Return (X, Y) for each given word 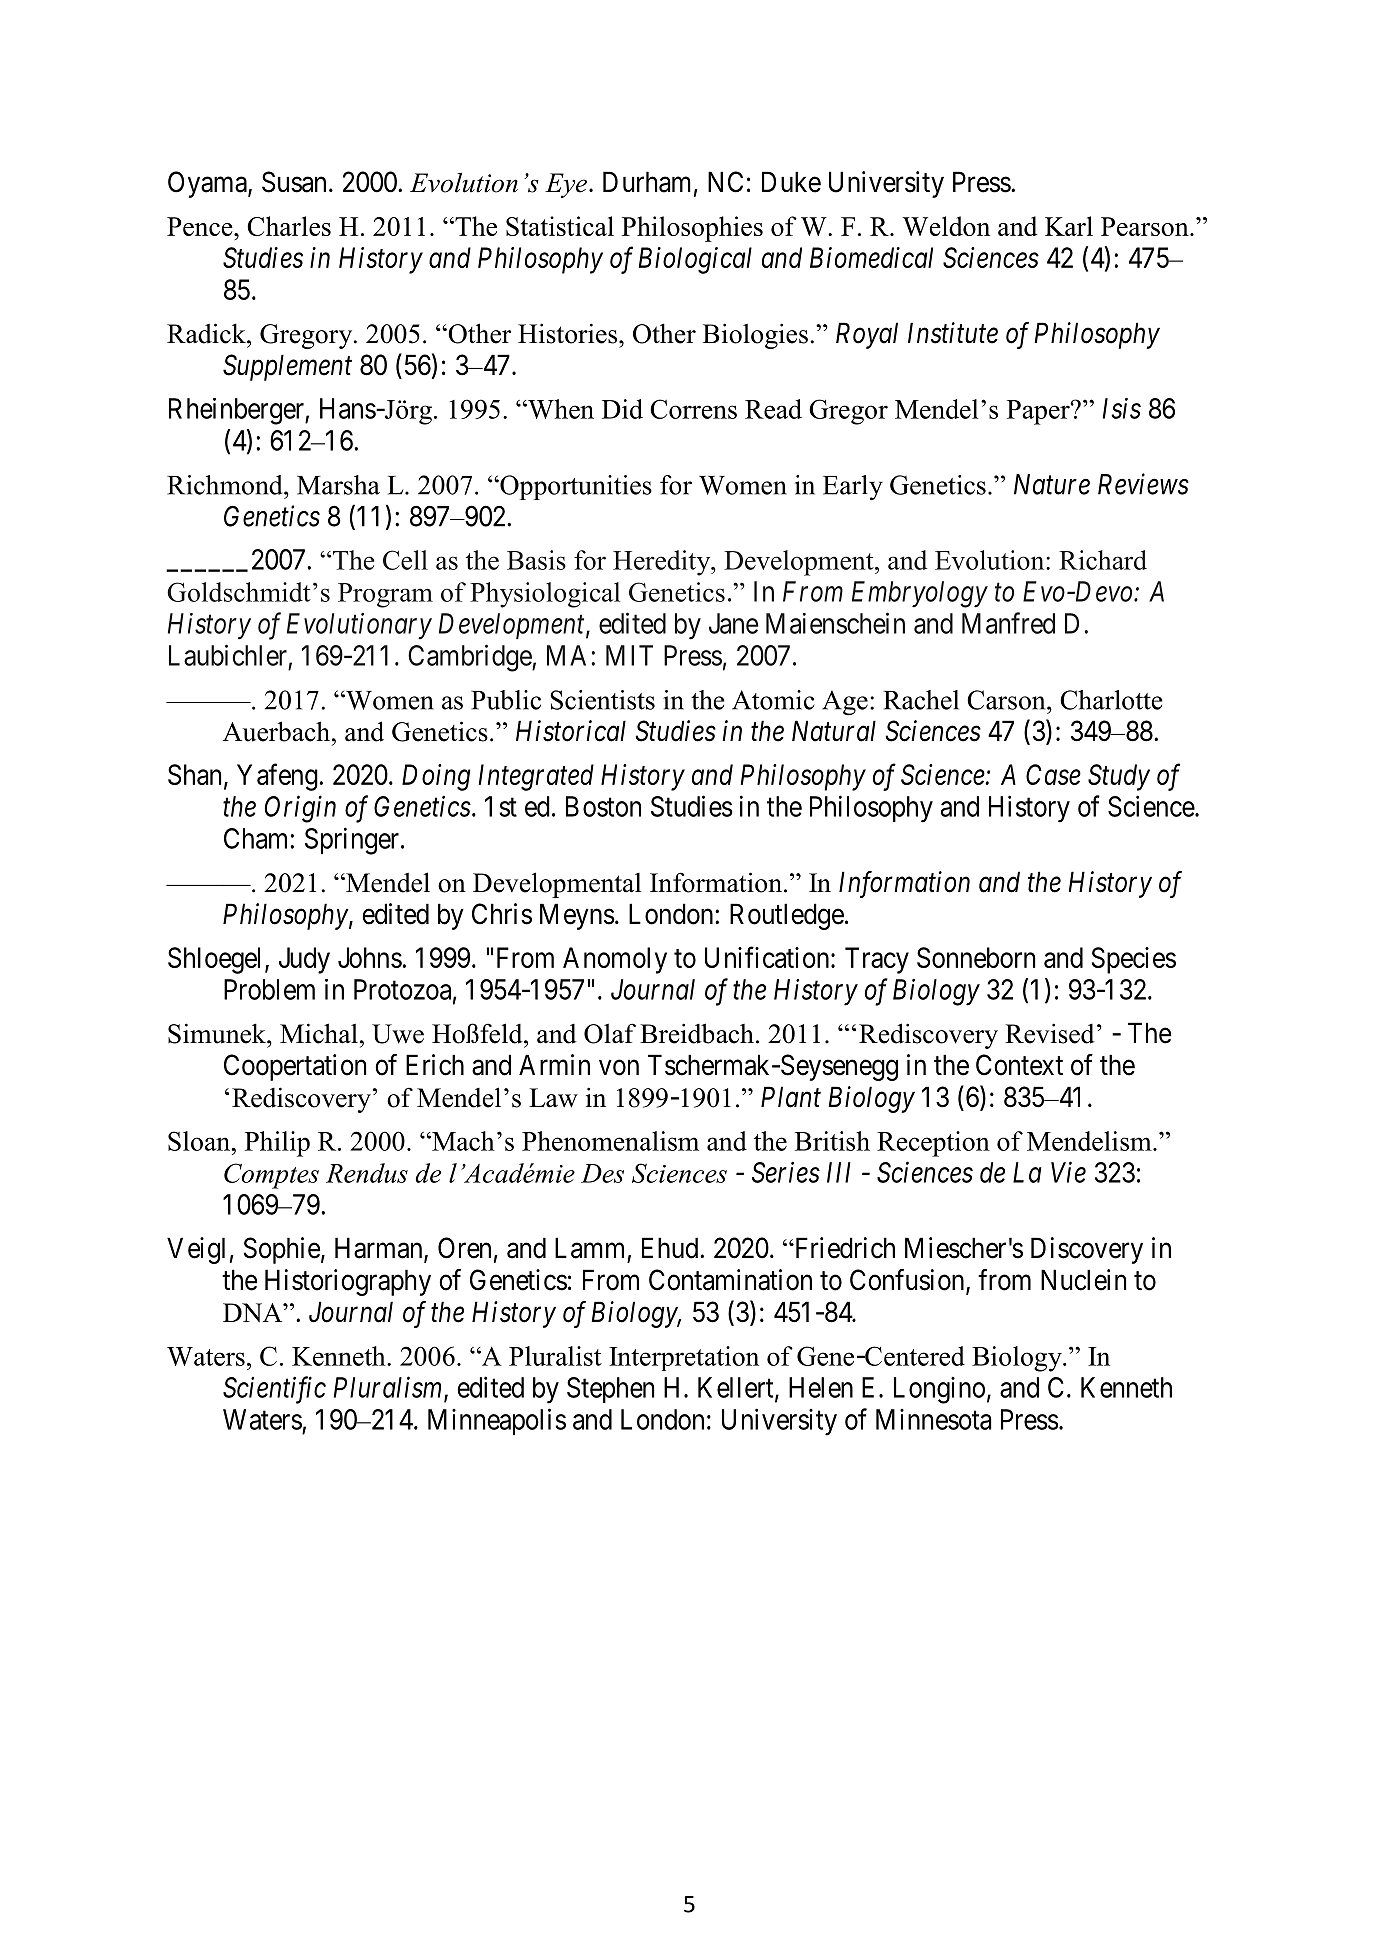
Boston (603, 806)
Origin (300, 809)
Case (1053, 774)
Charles (289, 226)
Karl (1069, 226)
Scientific (274, 1390)
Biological (695, 260)
